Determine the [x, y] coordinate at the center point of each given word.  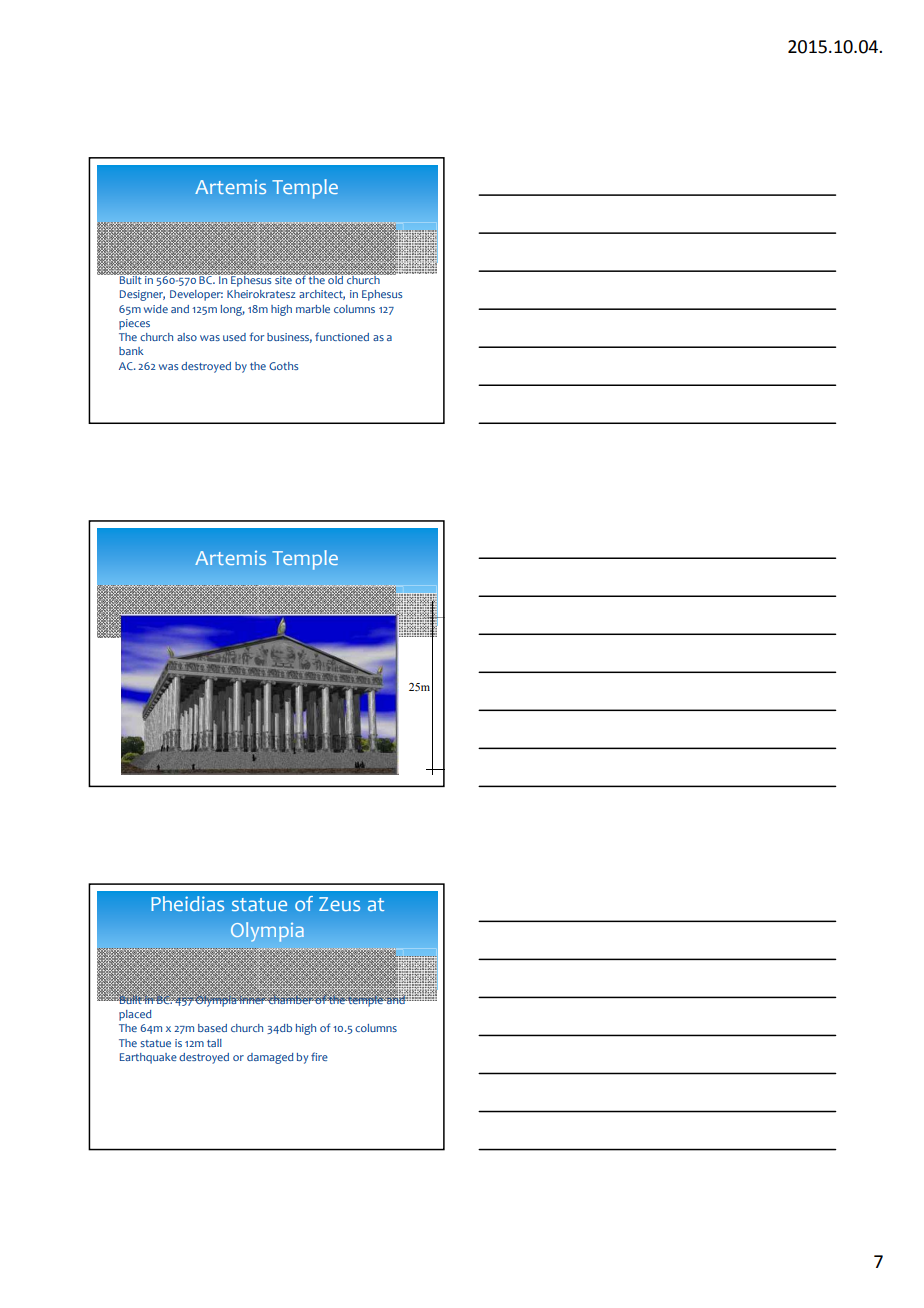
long [233, 310]
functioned [342, 336]
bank [131, 351]
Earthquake [148, 1058]
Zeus [339, 904]
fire [319, 1056]
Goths [284, 366]
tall [214, 1043]
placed [135, 1015]
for [256, 336]
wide [156, 309]
